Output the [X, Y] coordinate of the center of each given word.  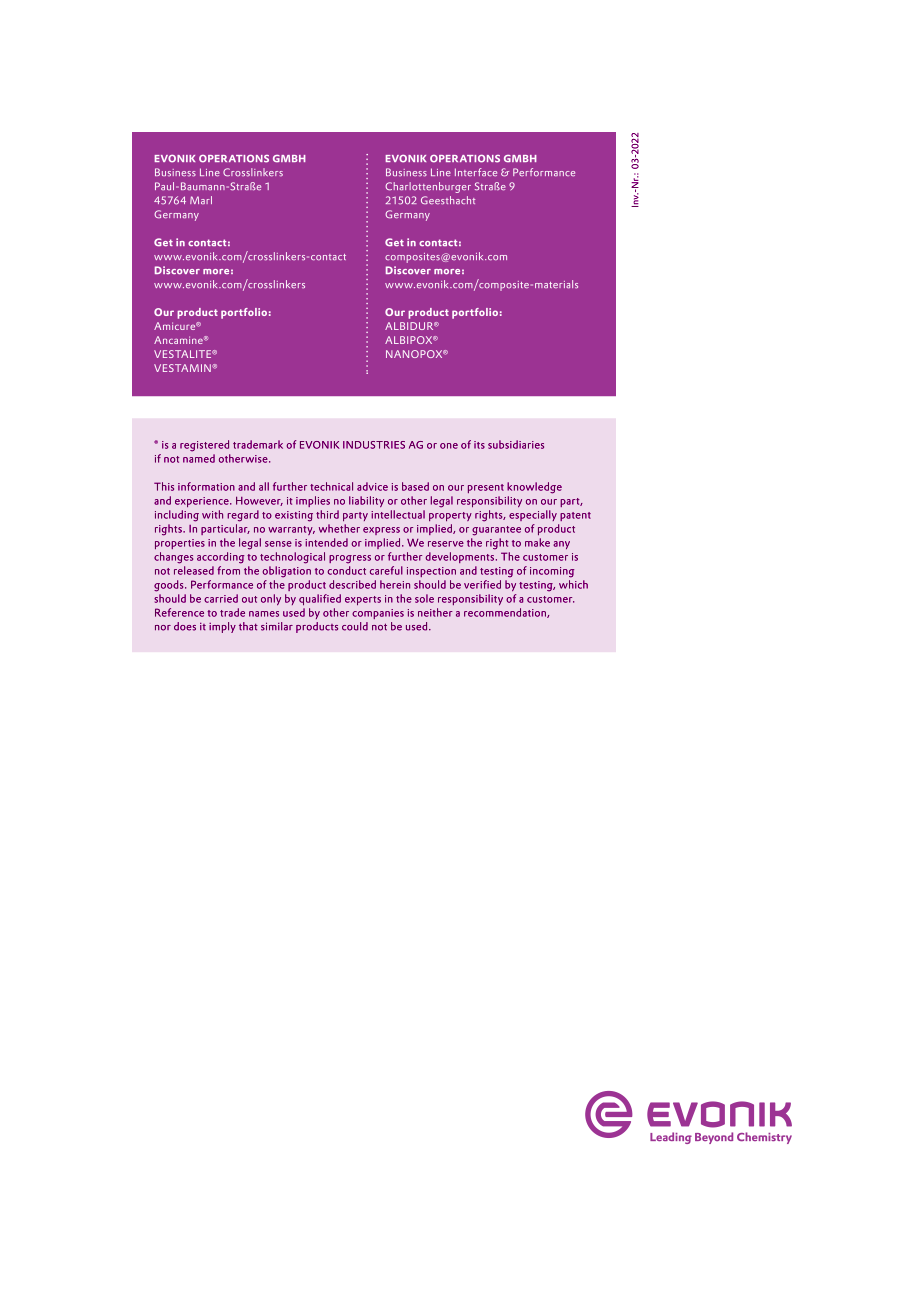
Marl [201, 200]
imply [222, 627]
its [479, 445]
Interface [476, 172]
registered [204, 446]
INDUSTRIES [374, 445]
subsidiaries [516, 444]
